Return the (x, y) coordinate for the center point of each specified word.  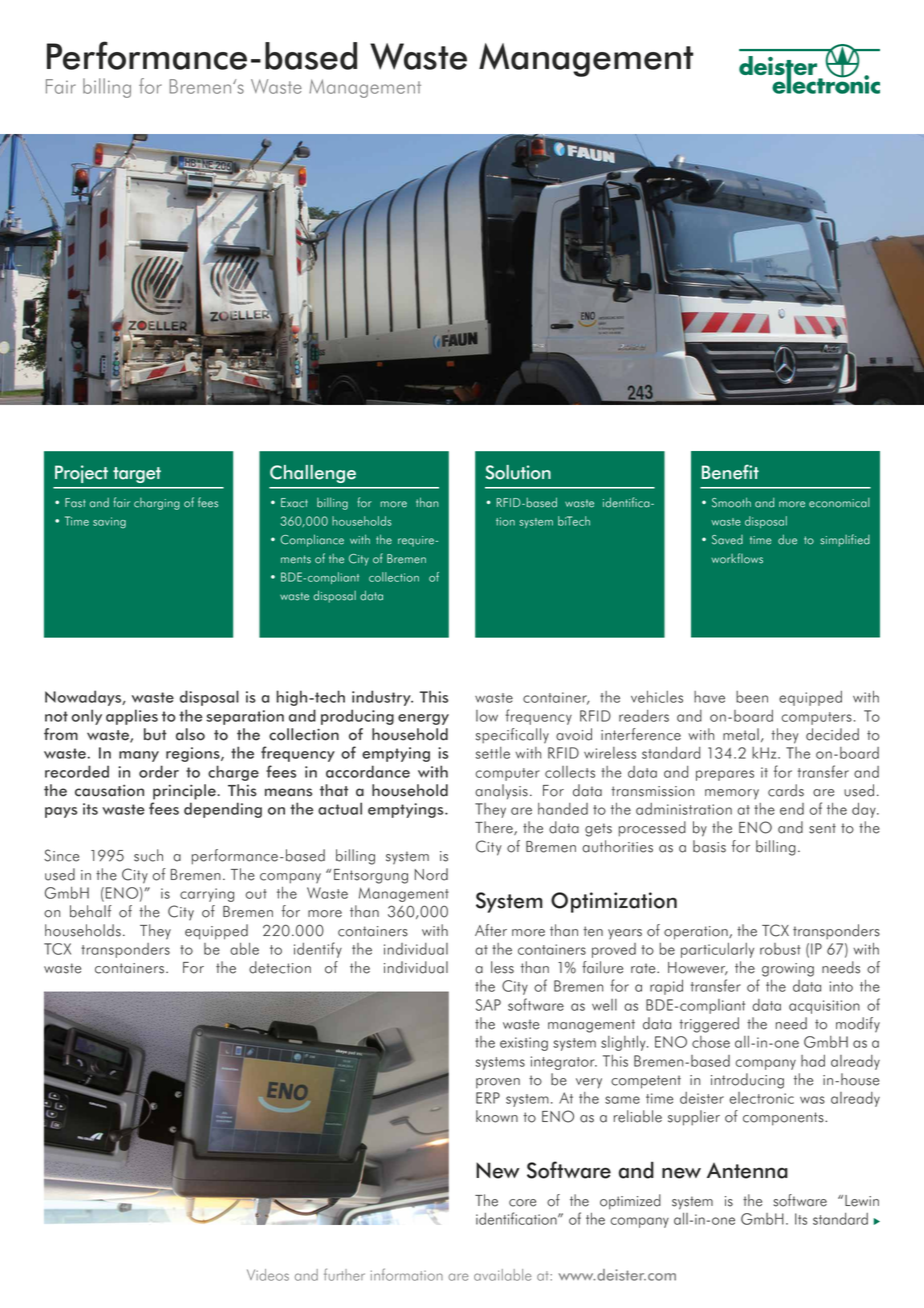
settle (493, 753)
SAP (488, 1005)
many (139, 756)
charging (157, 504)
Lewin (862, 1201)
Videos (268, 1275)
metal (741, 734)
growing (788, 970)
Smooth (731, 502)
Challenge (313, 474)
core (522, 1203)
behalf (91, 911)
